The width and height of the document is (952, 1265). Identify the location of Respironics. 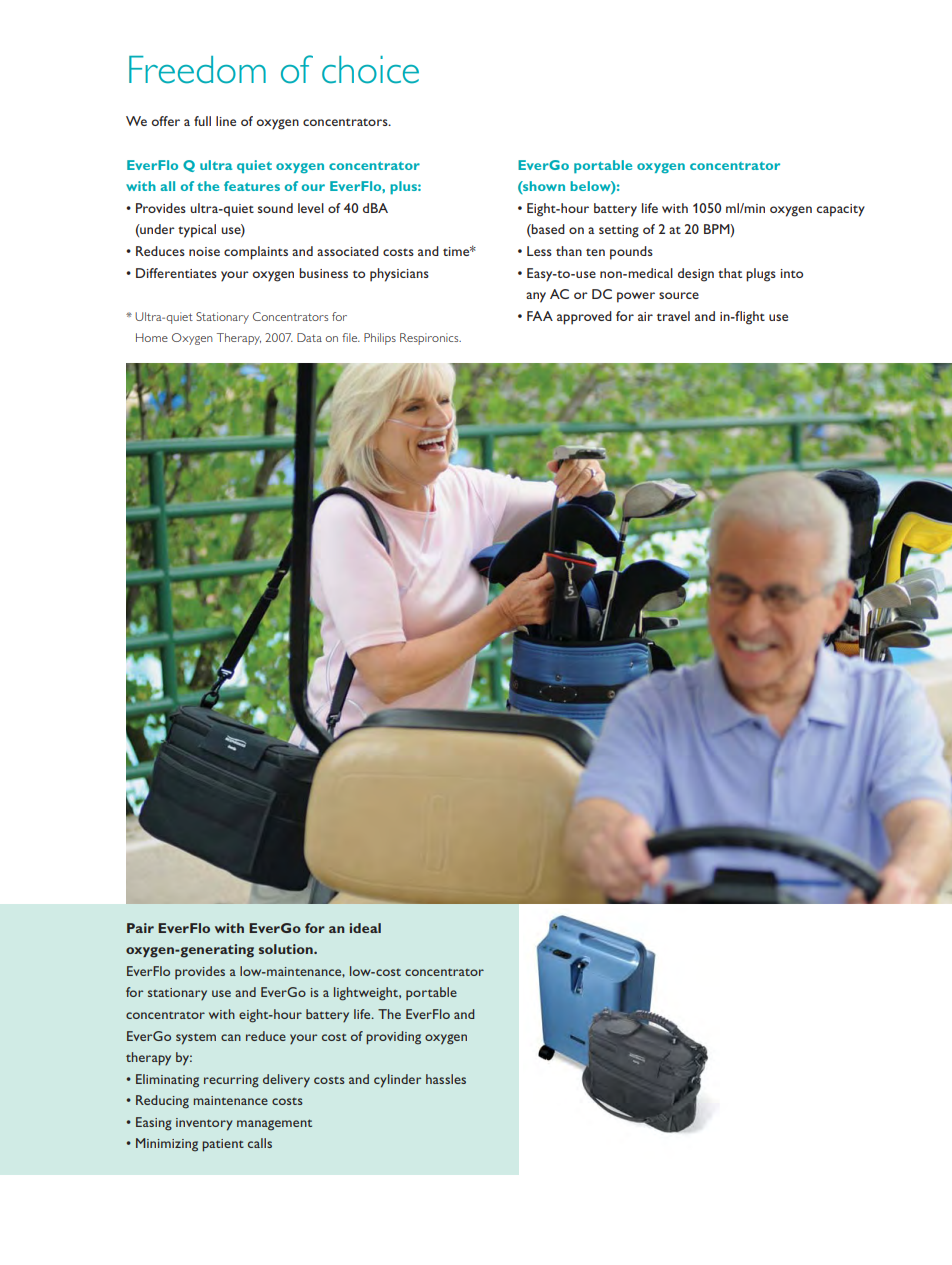
(430, 339).
